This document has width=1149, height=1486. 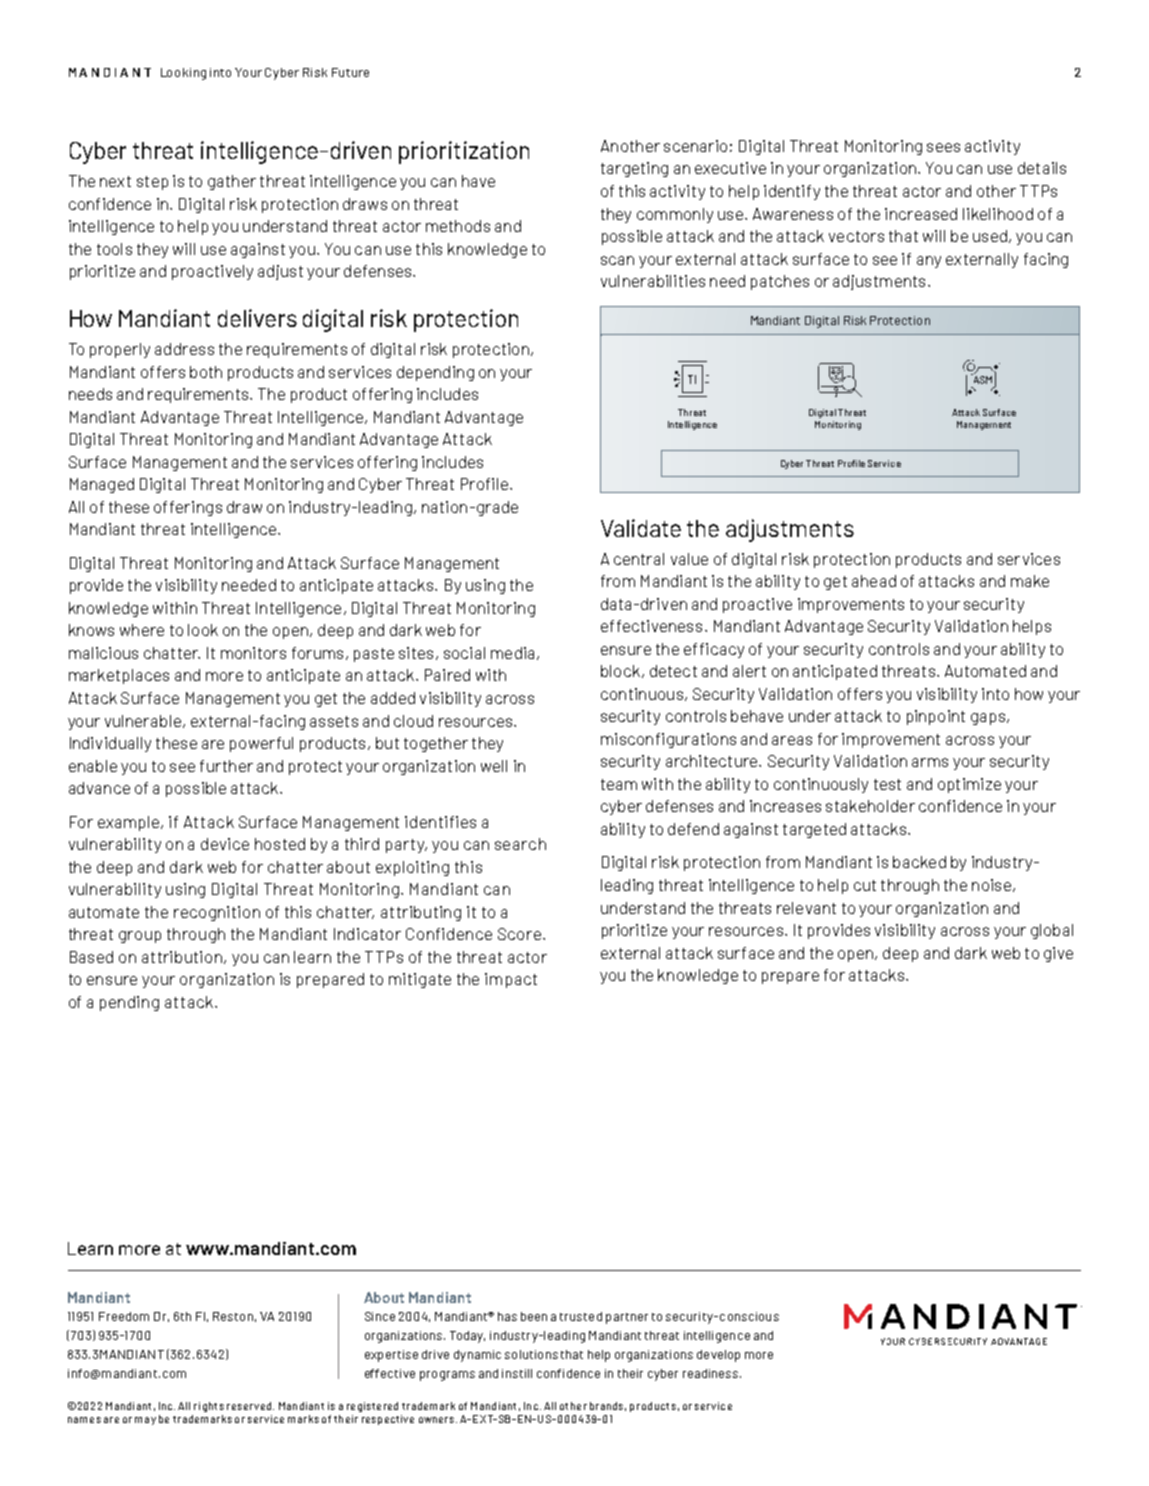 What do you see at coordinates (943, 147) in the document?
I see `sees` at bounding box center [943, 147].
